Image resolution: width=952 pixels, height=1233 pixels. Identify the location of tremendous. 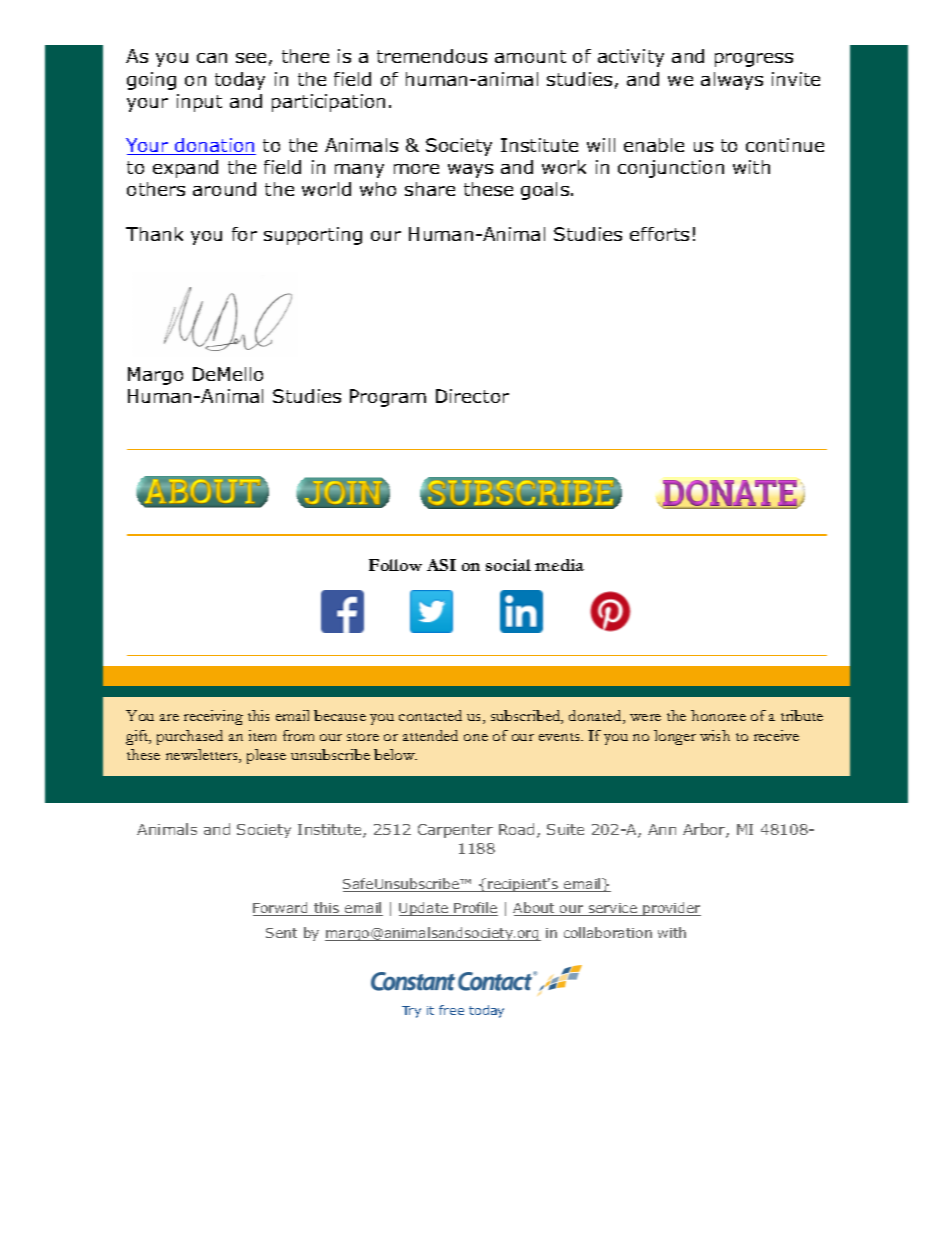
(432, 56).
